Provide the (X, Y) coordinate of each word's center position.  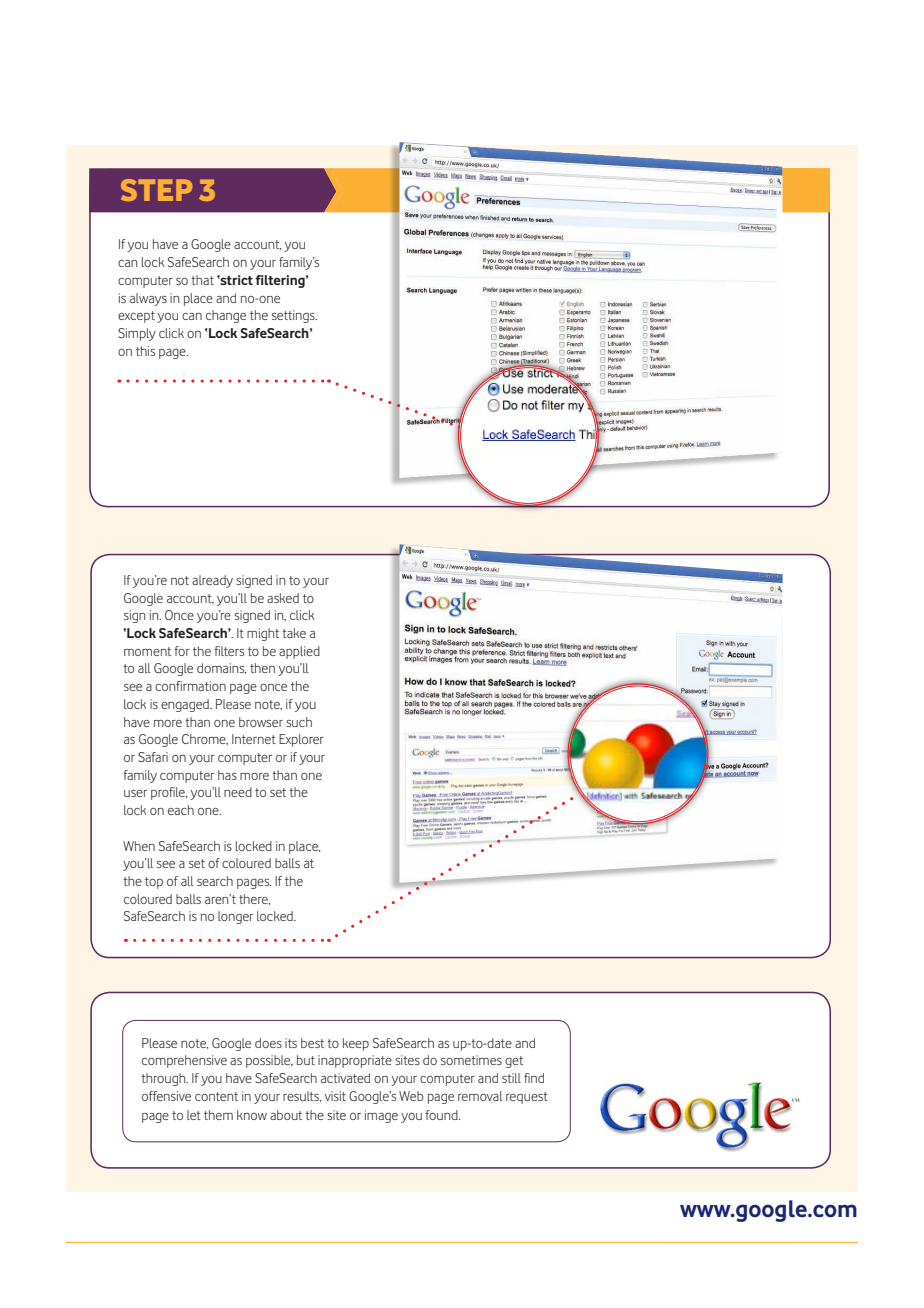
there (254, 899)
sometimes (471, 1060)
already (212, 581)
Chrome (205, 739)
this (145, 351)
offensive (166, 1096)
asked (283, 598)
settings (294, 316)
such (299, 722)
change (226, 316)
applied (299, 652)
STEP (156, 190)
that (202, 280)
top (154, 883)
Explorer (301, 740)
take (294, 633)
